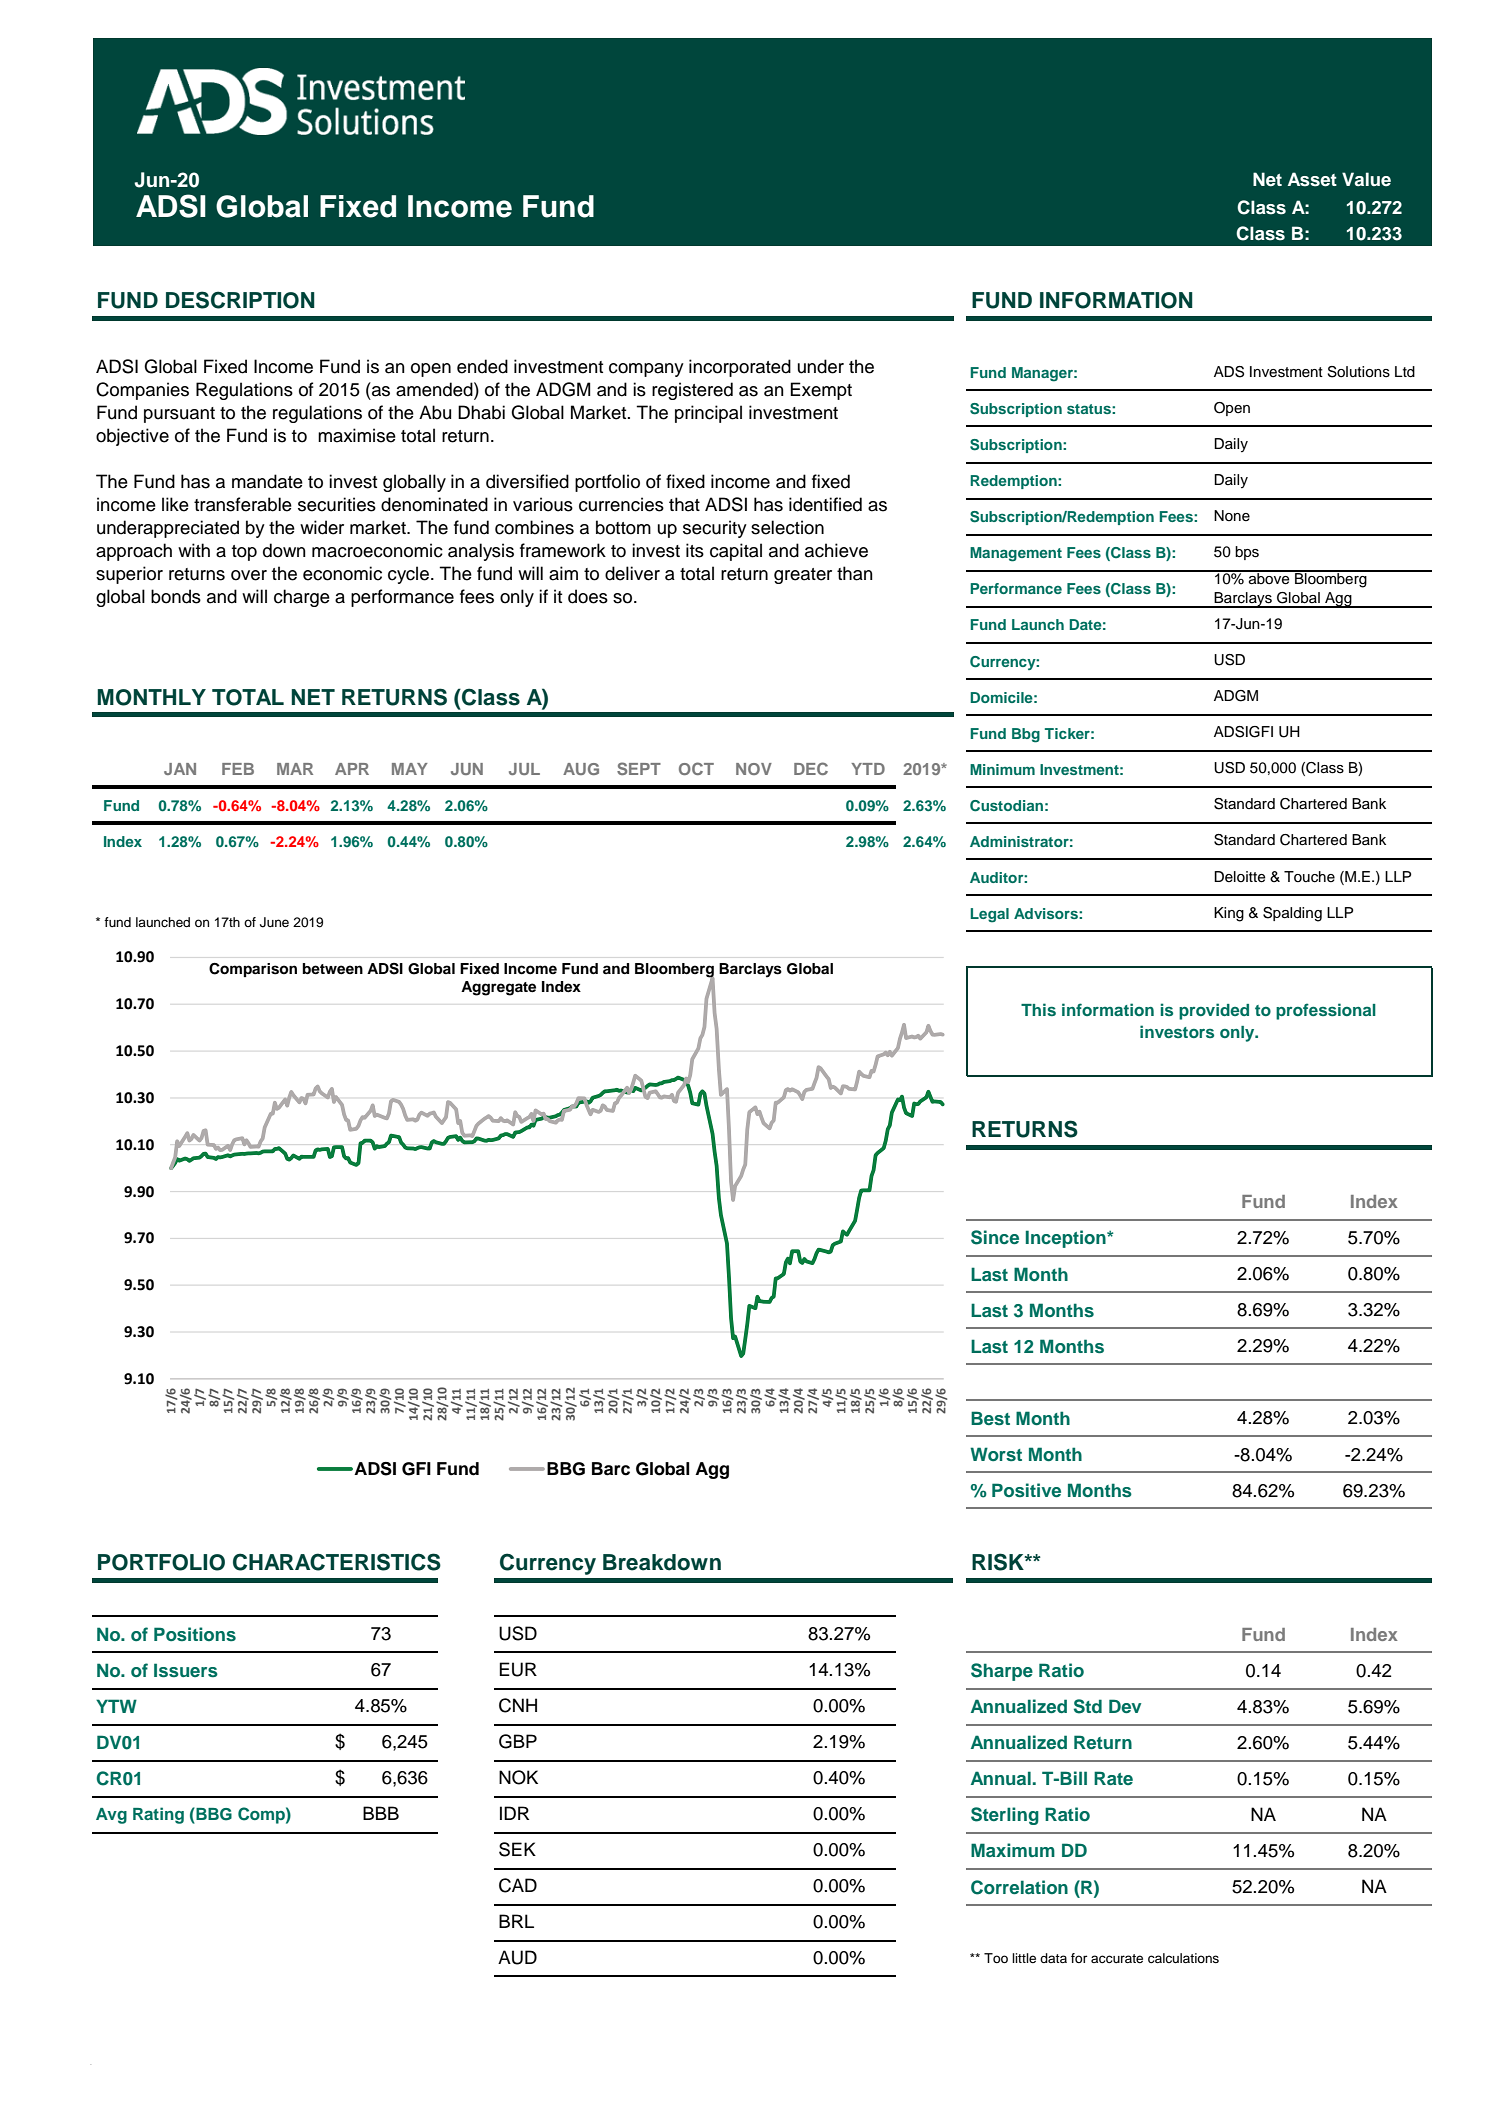 This page has width=1503, height=2125. Describe the element at coordinates (1312, 179) in the page. I see `Asset` at that location.
